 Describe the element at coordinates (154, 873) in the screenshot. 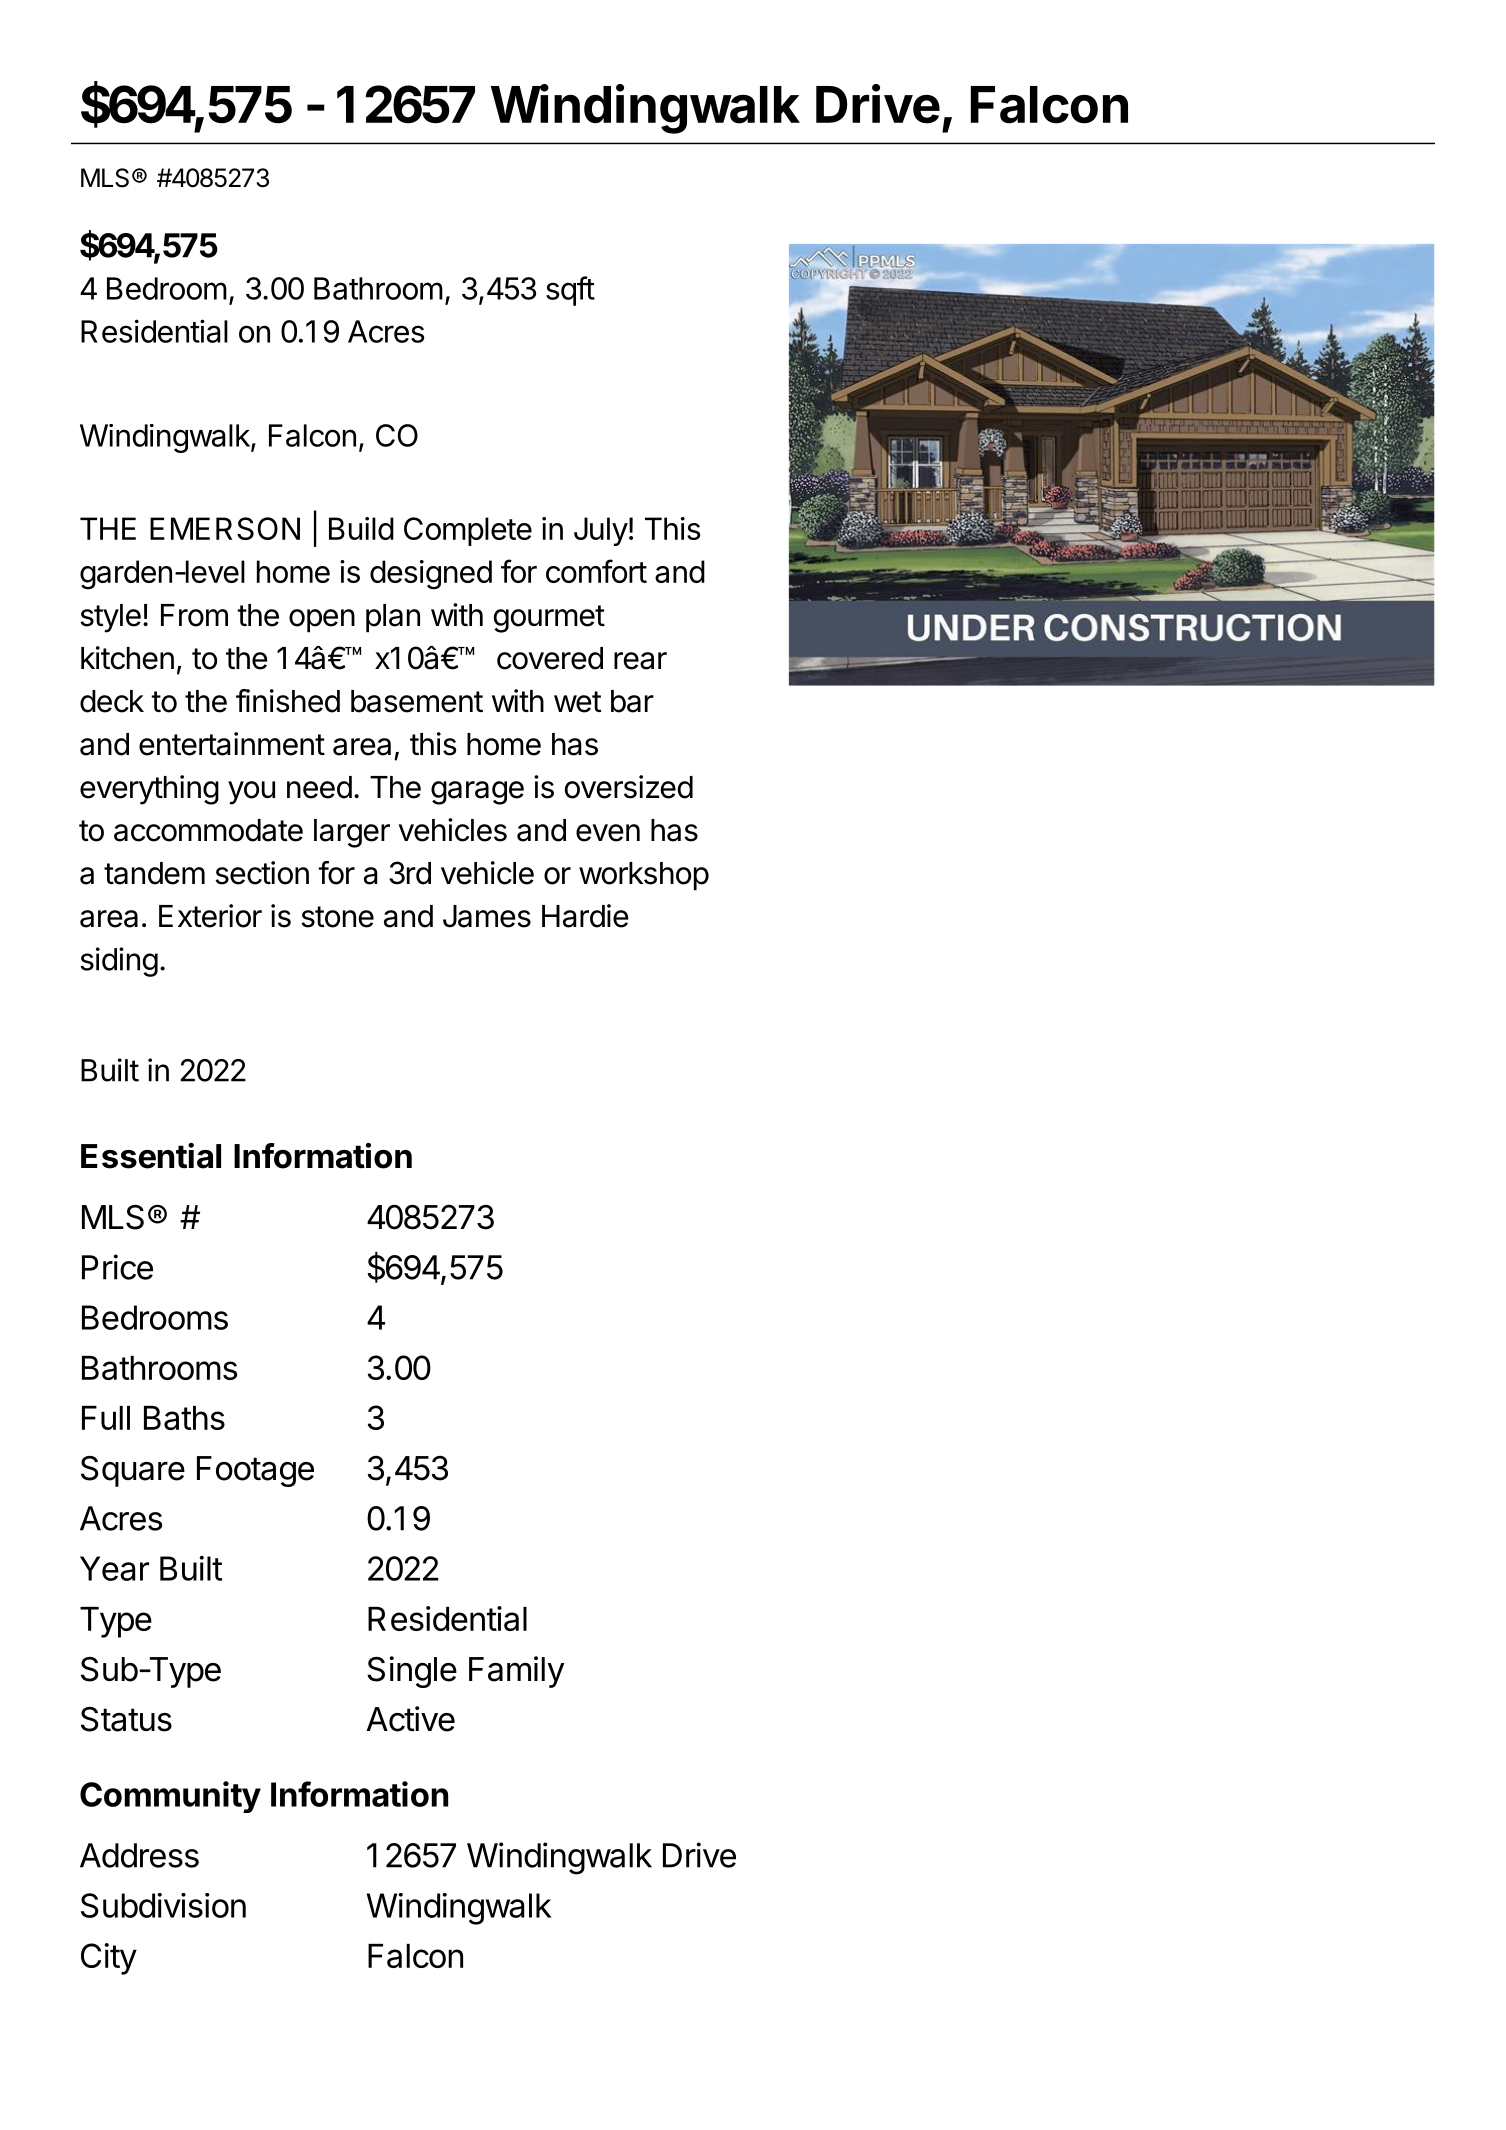

I see `tandem` at that location.
